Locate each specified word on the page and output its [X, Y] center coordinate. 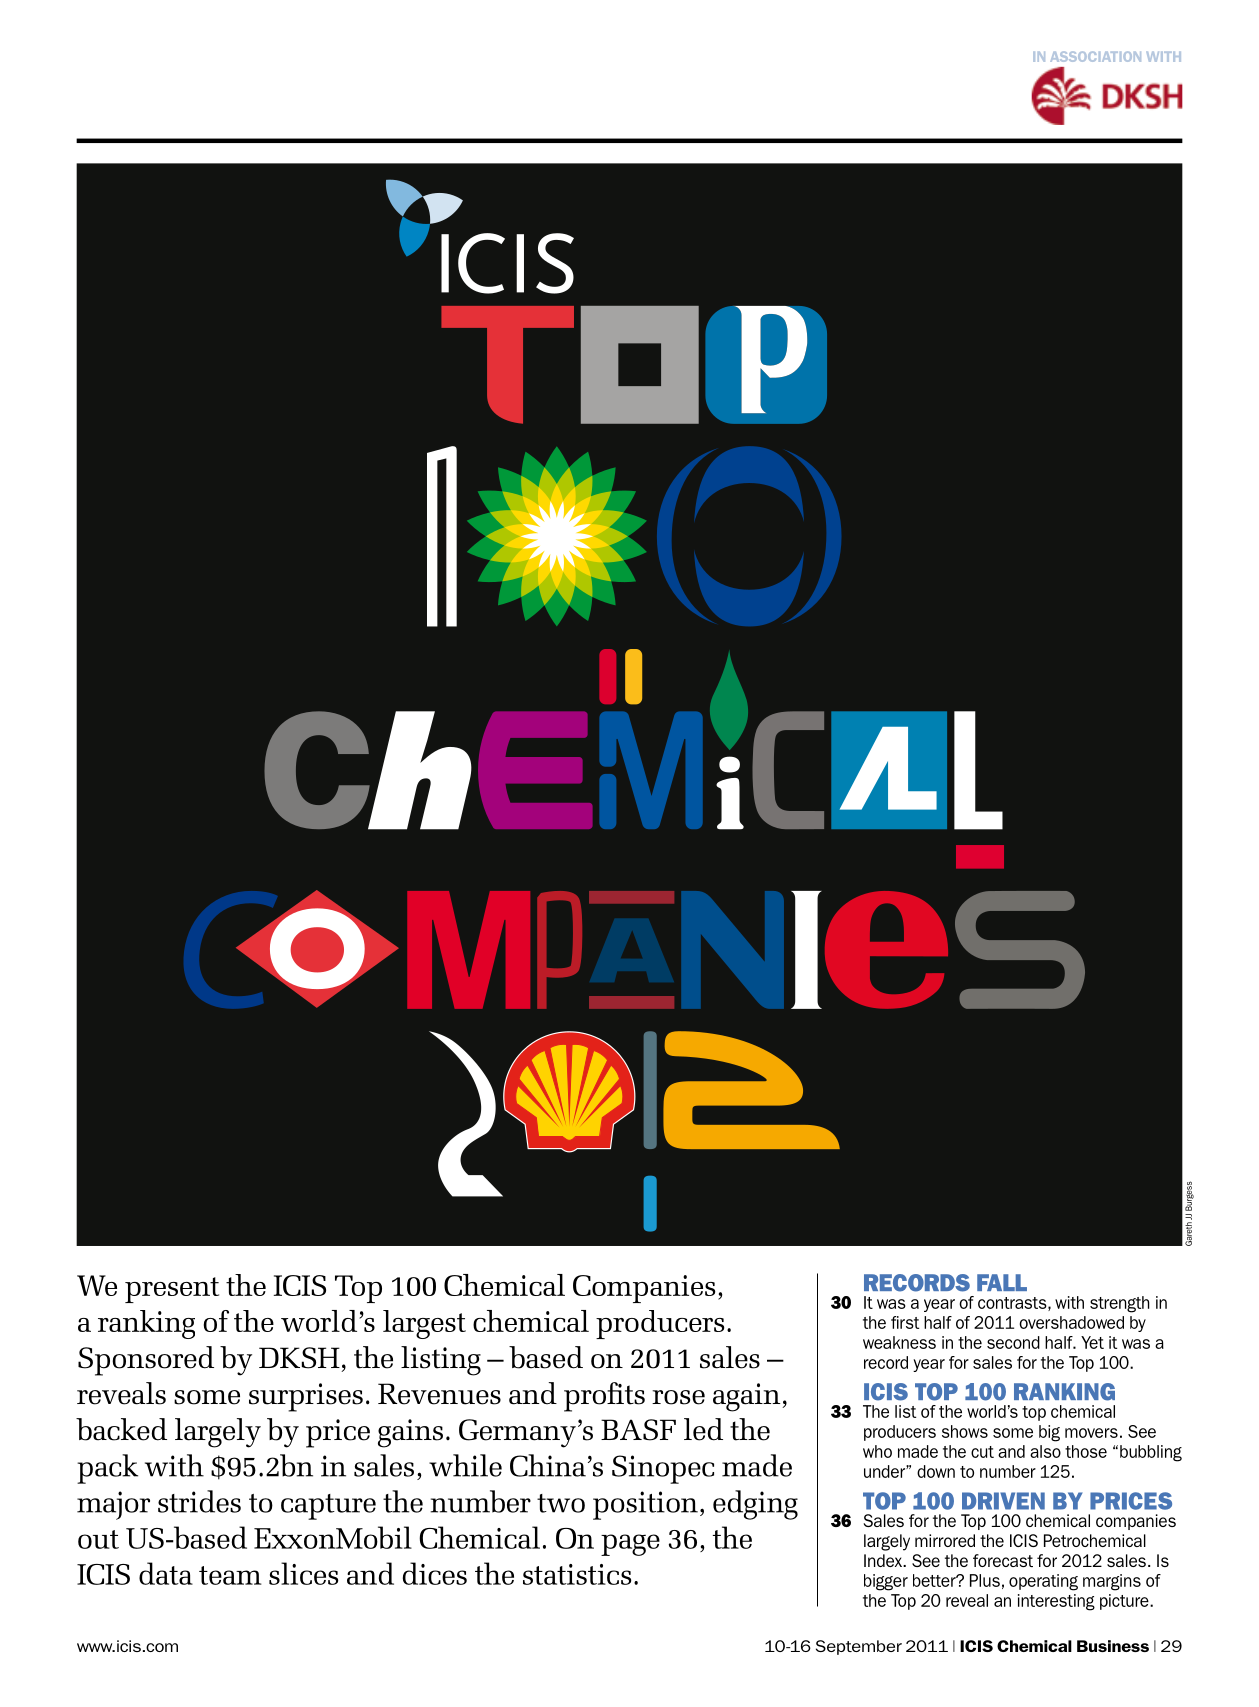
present [172, 1290]
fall [1002, 1282]
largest [424, 1324]
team [230, 1575]
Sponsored [146, 1361]
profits [604, 1397]
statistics [577, 1574]
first [905, 1322]
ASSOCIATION [1095, 56]
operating [1043, 1582]
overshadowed [1071, 1322]
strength [1120, 1304]
